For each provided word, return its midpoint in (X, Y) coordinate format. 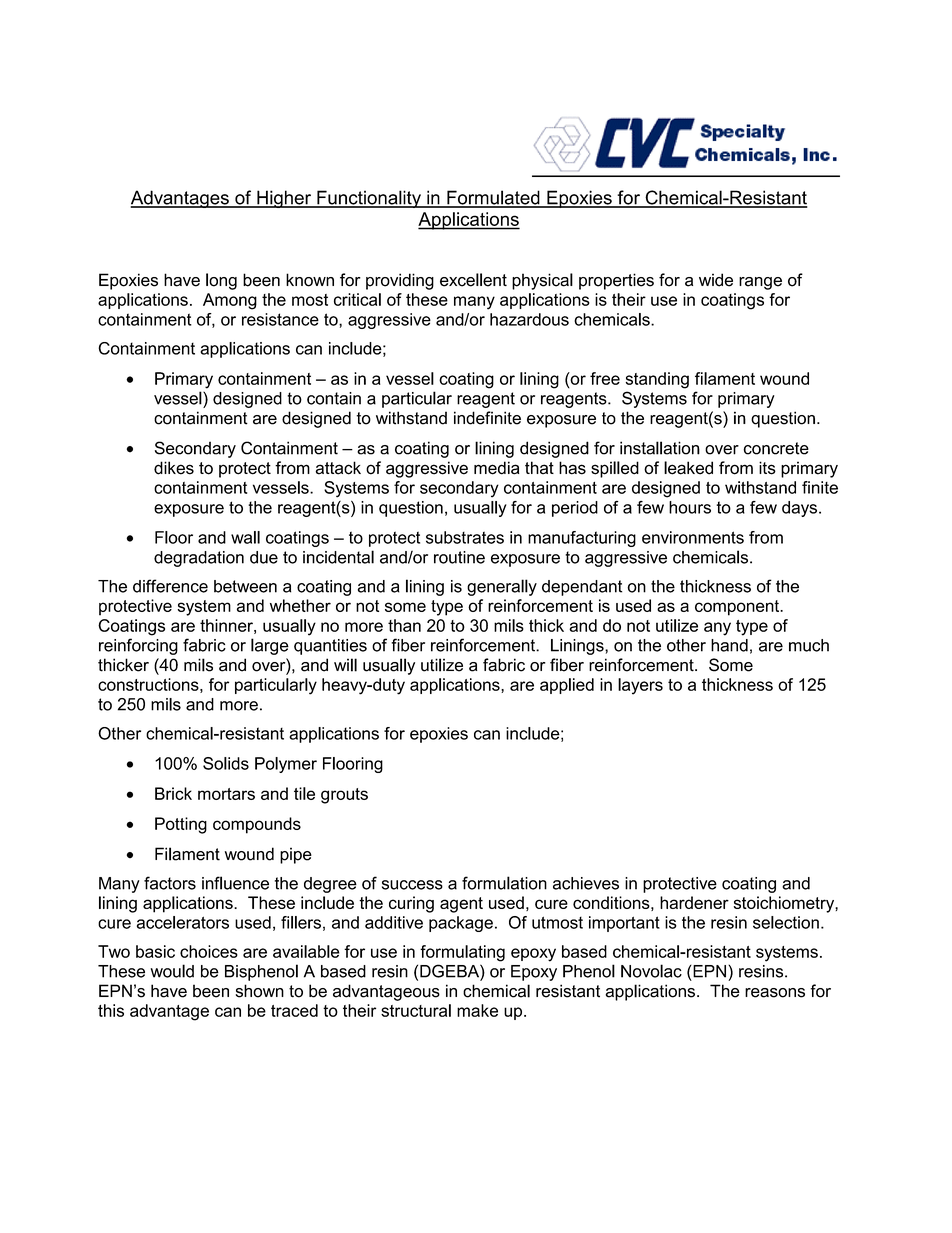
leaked (688, 468)
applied (567, 686)
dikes (174, 468)
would (172, 971)
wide (716, 280)
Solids (226, 763)
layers (640, 686)
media (496, 468)
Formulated (493, 198)
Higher (284, 199)
